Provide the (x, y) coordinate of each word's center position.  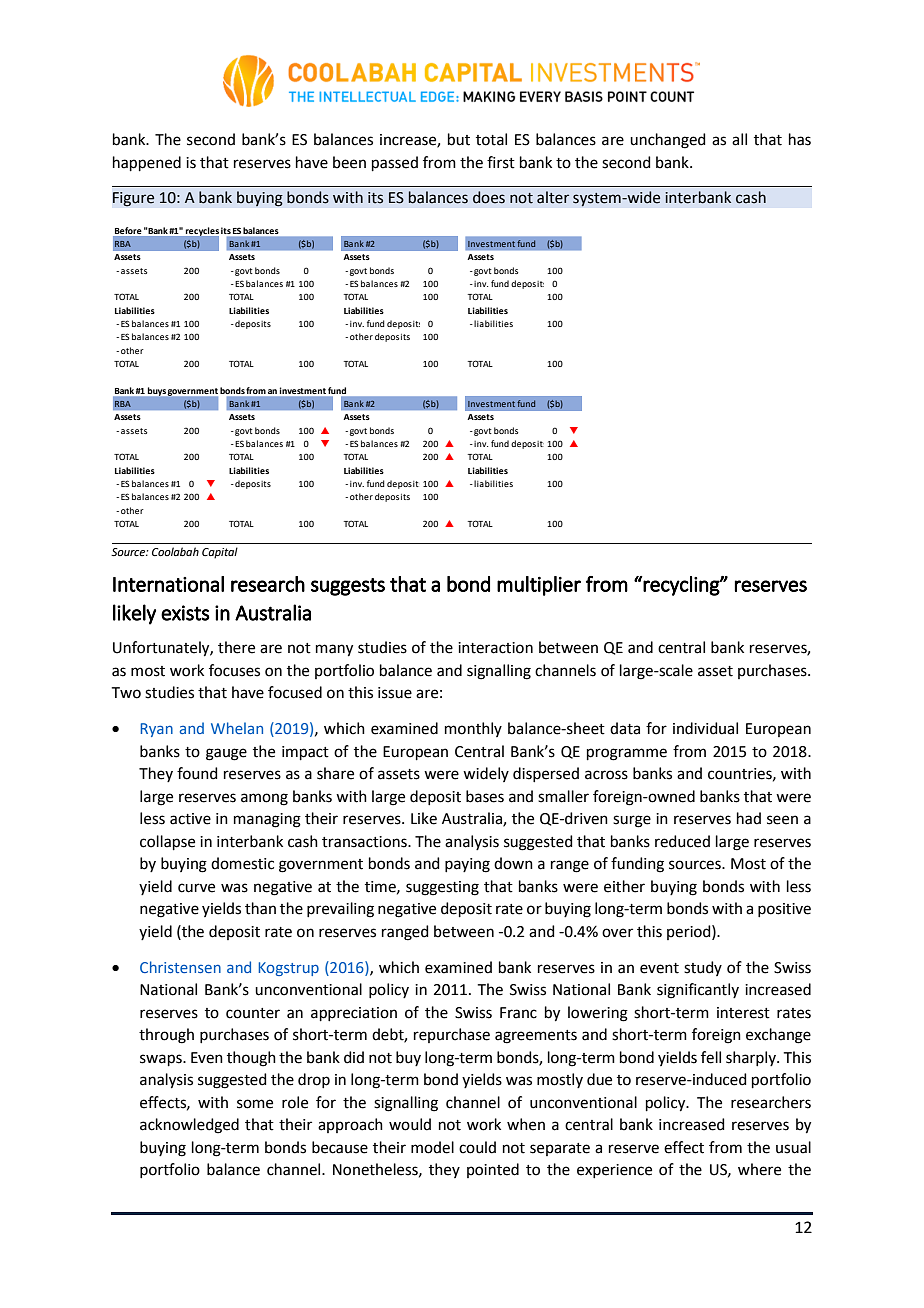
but (459, 139)
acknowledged (189, 1126)
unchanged (668, 141)
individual (705, 728)
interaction (495, 648)
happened (147, 163)
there (236, 647)
